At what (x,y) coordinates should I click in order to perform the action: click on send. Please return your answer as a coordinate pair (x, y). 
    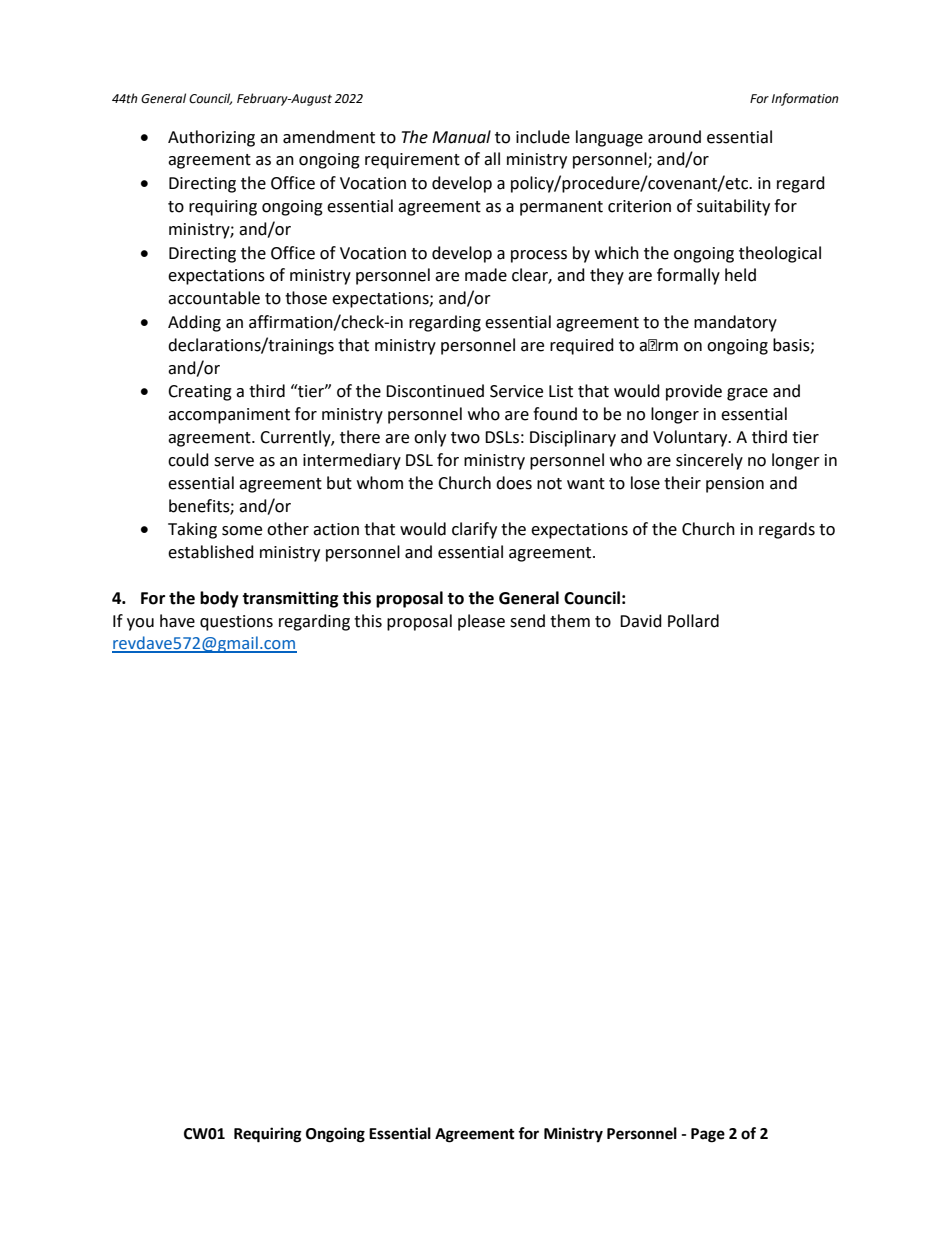
    Looking at the image, I should click on (527, 621).
